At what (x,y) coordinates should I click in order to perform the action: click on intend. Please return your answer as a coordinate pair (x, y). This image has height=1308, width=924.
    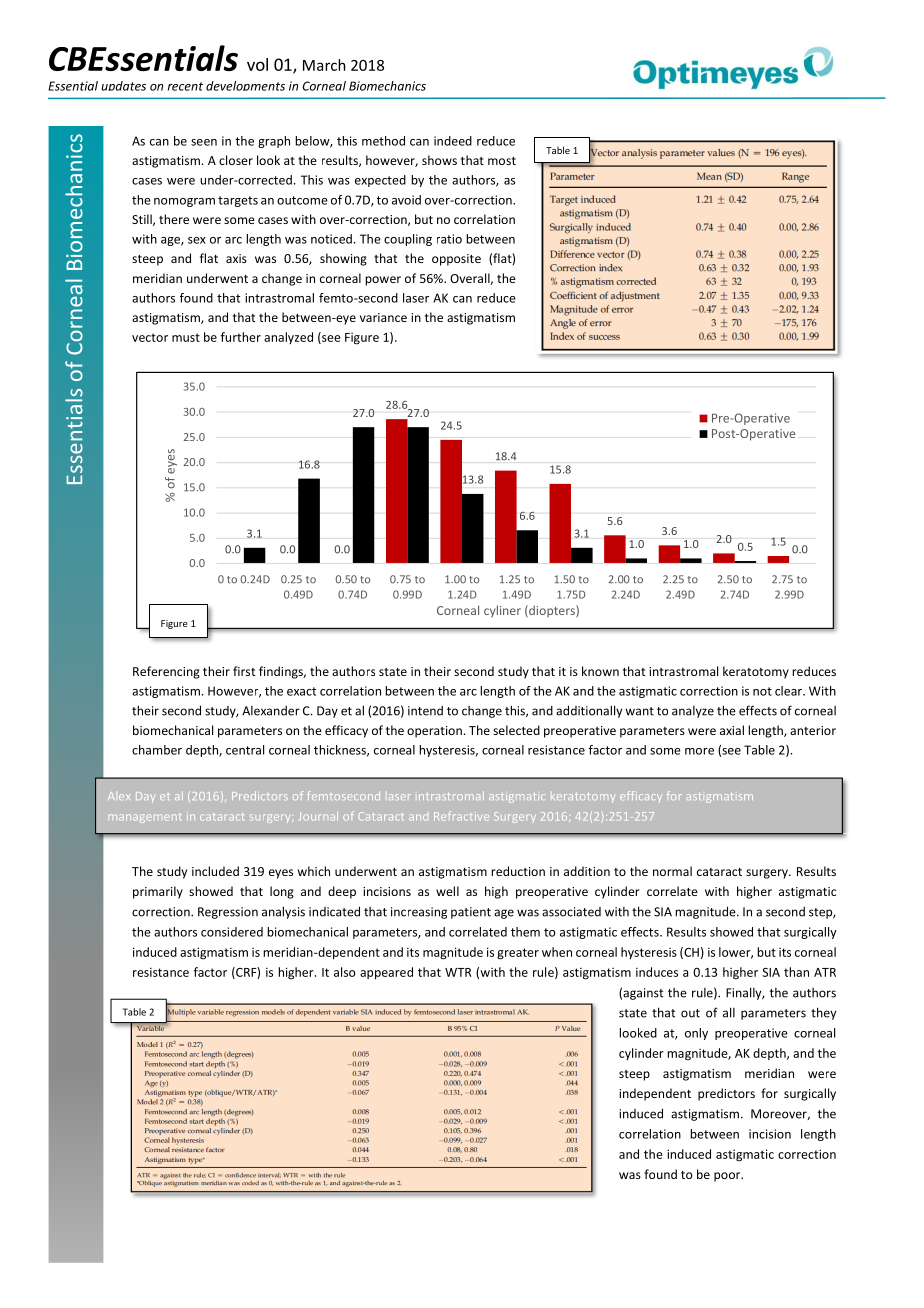
    Looking at the image, I should click on (425, 711).
